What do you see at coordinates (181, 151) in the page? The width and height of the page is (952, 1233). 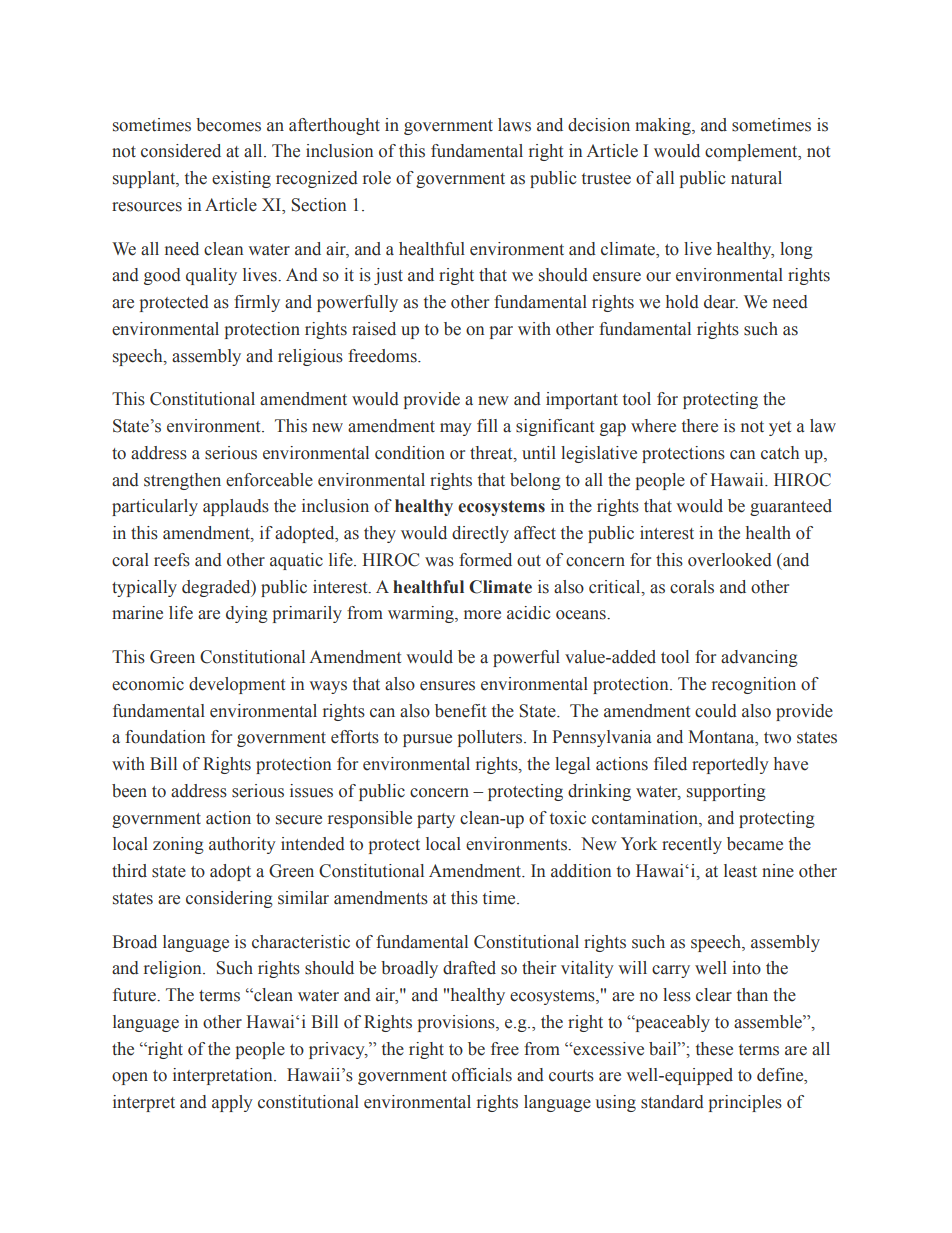 I see `considered` at bounding box center [181, 151].
